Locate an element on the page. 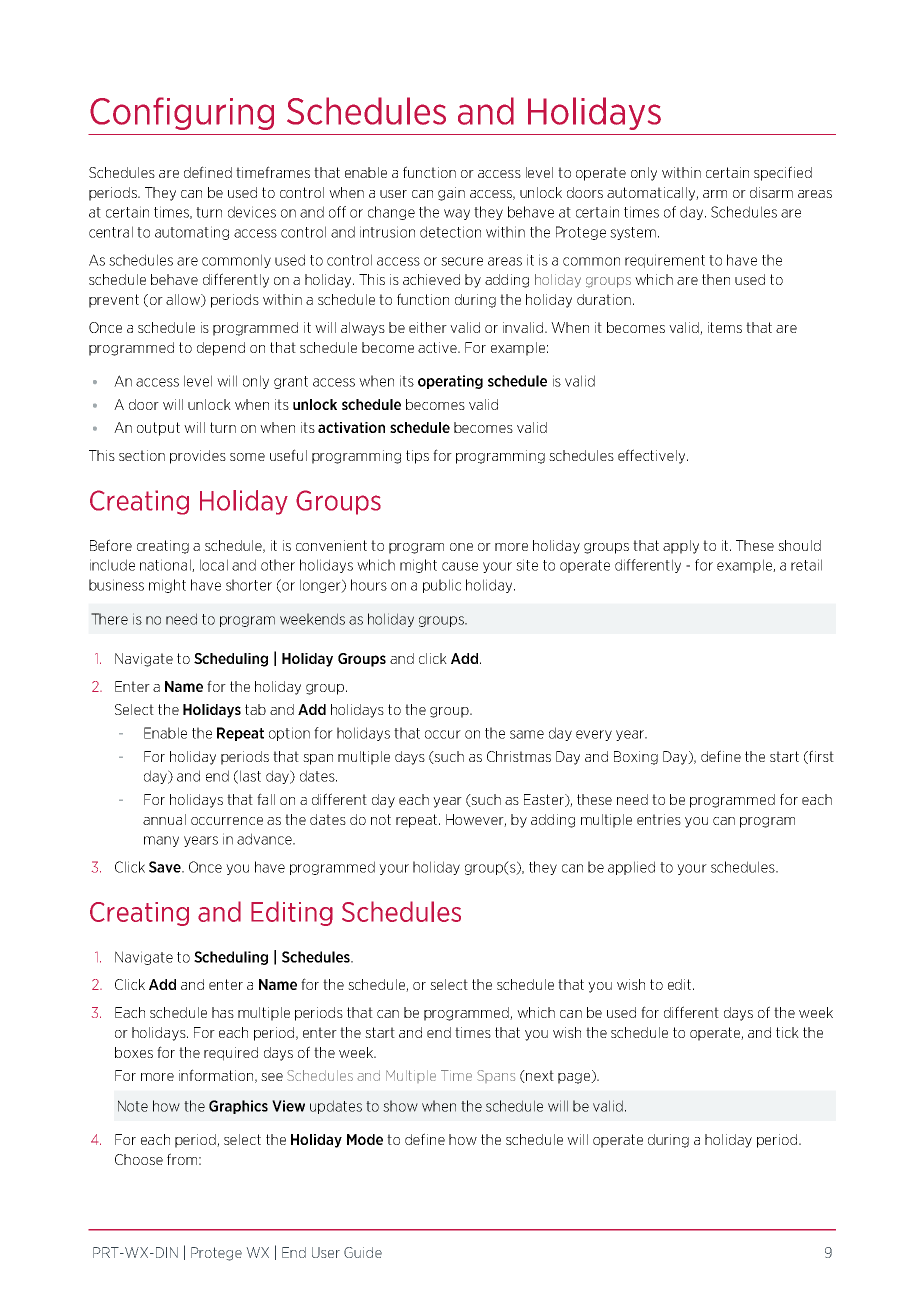 Image resolution: width=924 pixels, height=1308 pixels. Guide is located at coordinates (363, 1252).
